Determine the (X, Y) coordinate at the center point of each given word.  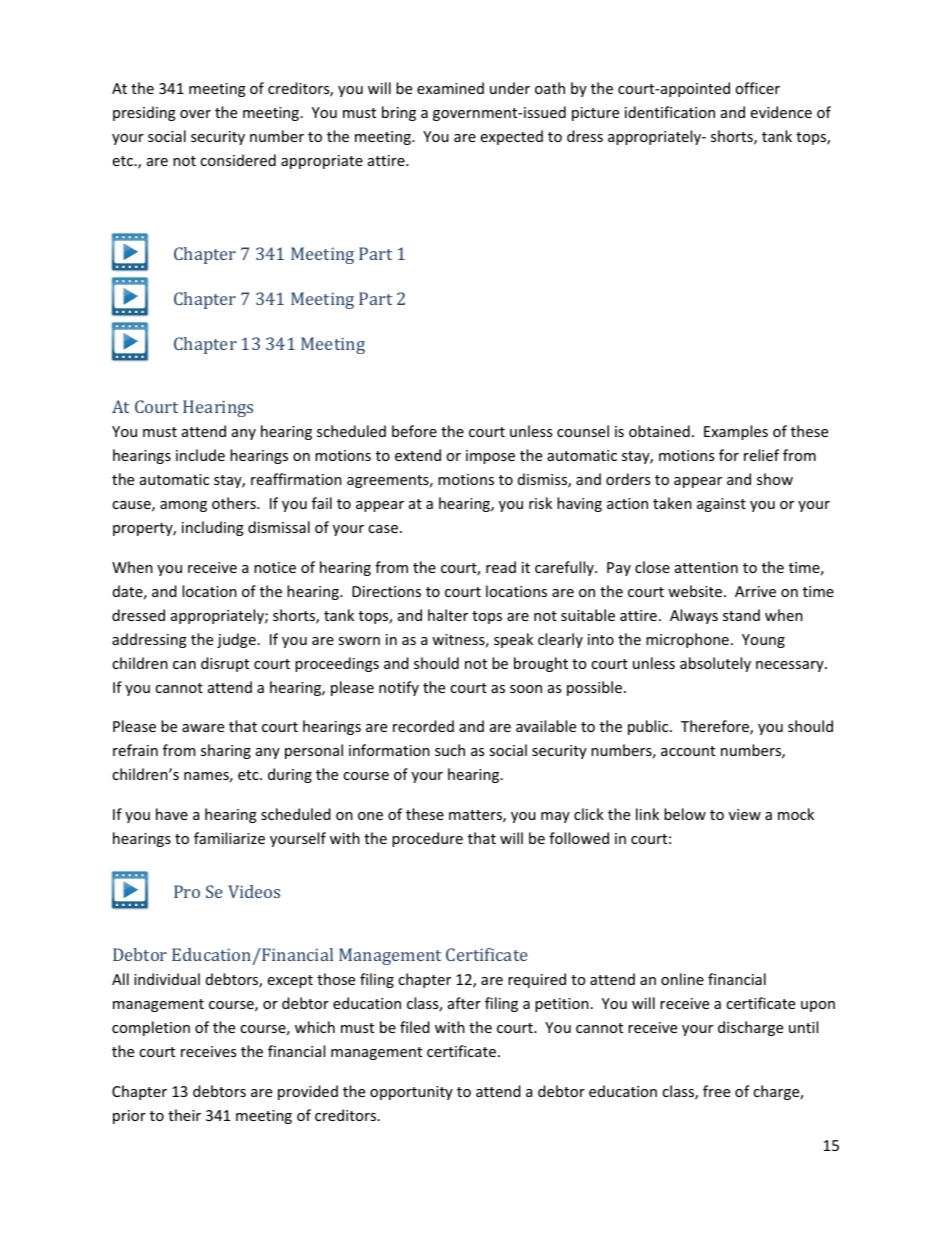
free (716, 1091)
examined (450, 88)
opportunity (411, 1093)
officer (757, 88)
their (184, 1115)
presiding (144, 113)
